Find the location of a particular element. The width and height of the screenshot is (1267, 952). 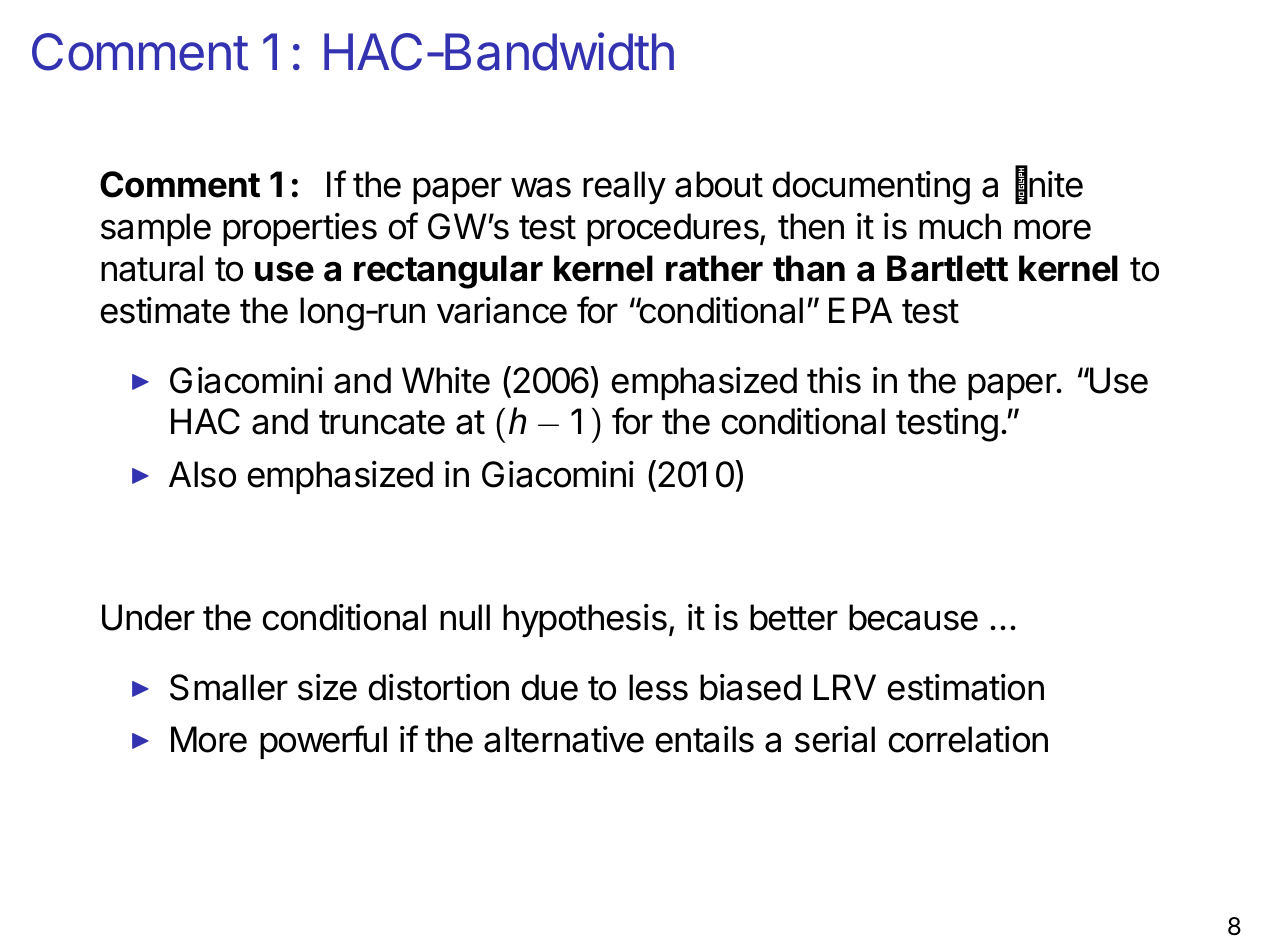

really is located at coordinates (624, 188).
